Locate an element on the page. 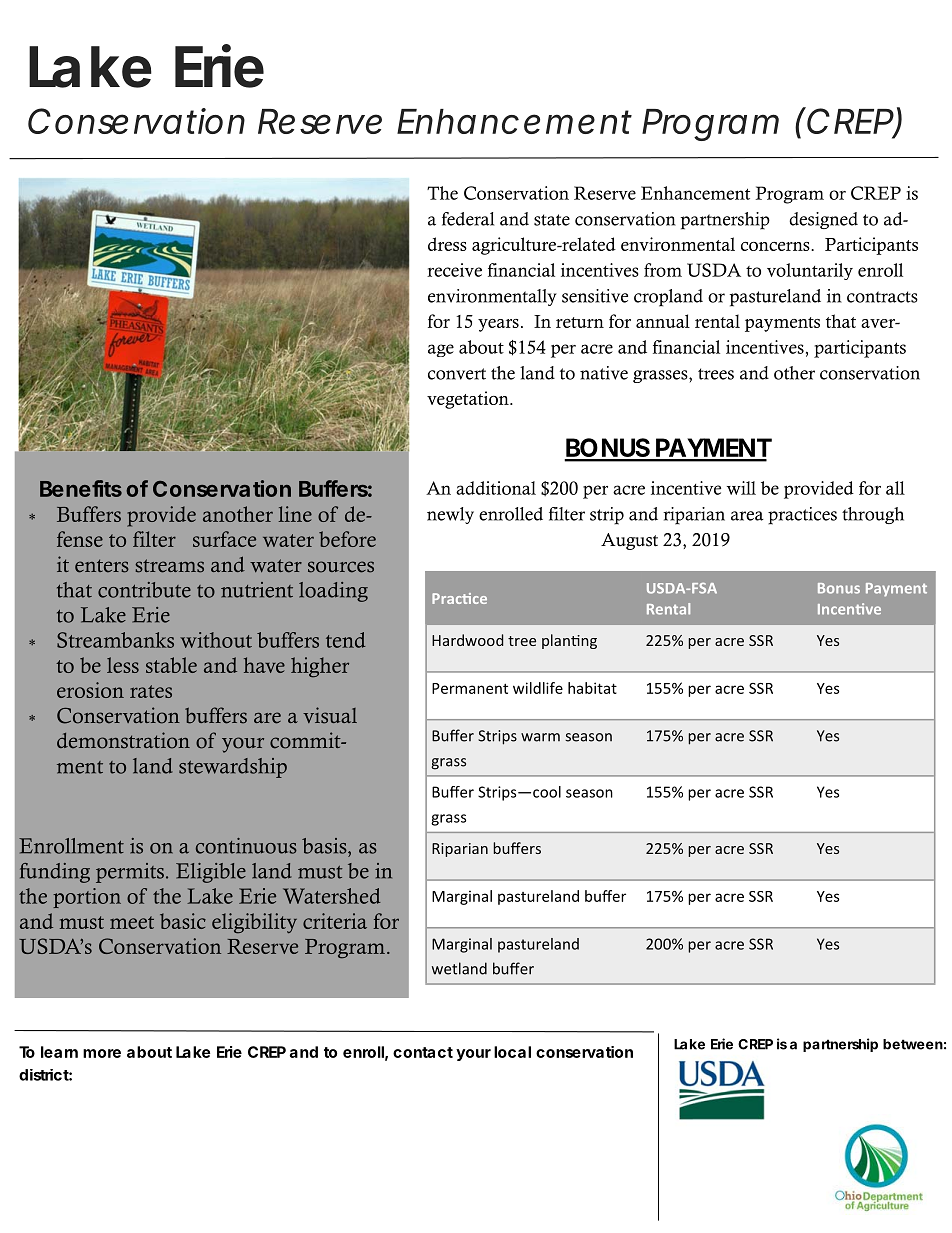  Permanent is located at coordinates (470, 688).
